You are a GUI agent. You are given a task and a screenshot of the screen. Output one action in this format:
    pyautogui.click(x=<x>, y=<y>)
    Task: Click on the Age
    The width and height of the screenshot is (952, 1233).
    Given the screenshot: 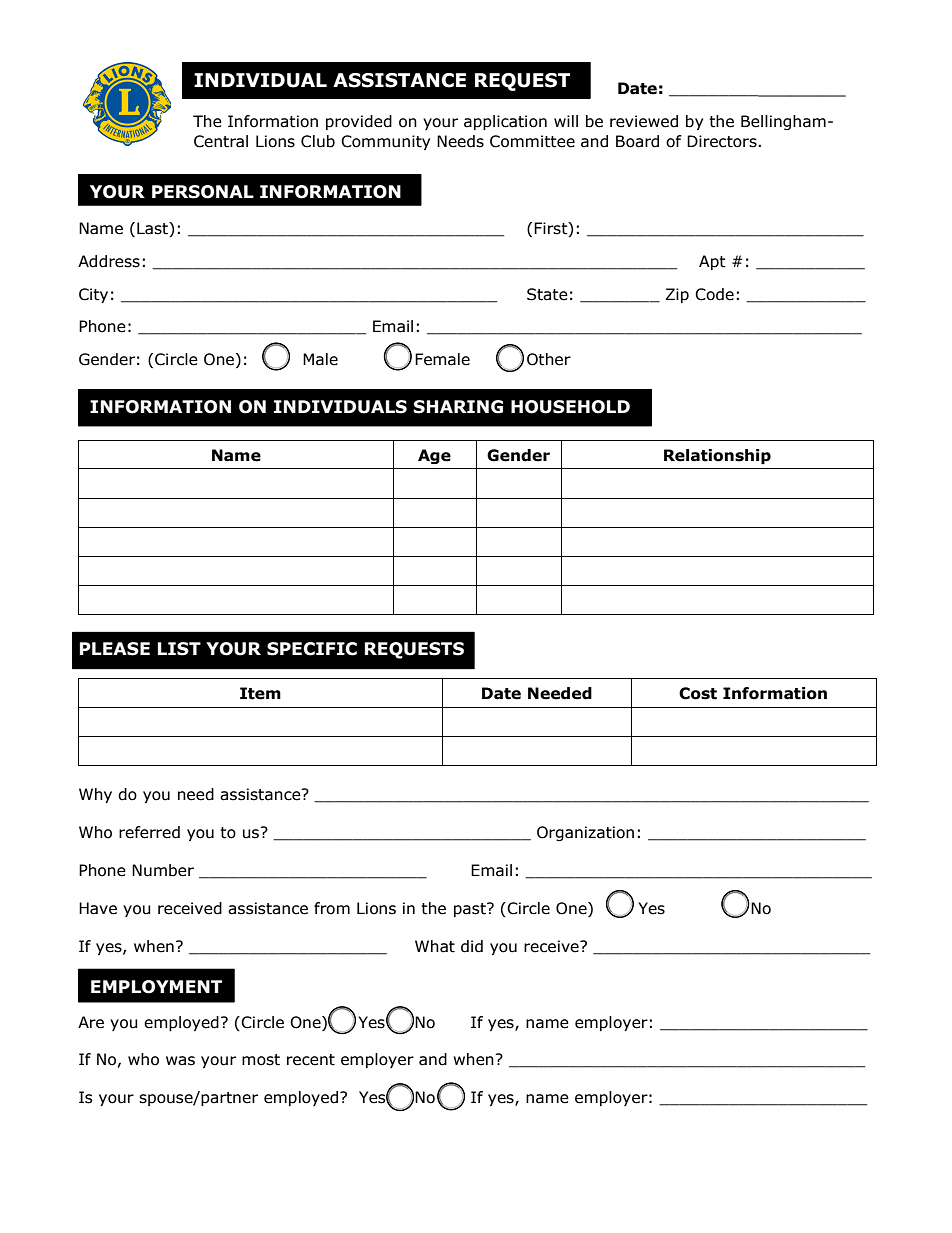 What is the action you would take?
    pyautogui.click(x=434, y=456)
